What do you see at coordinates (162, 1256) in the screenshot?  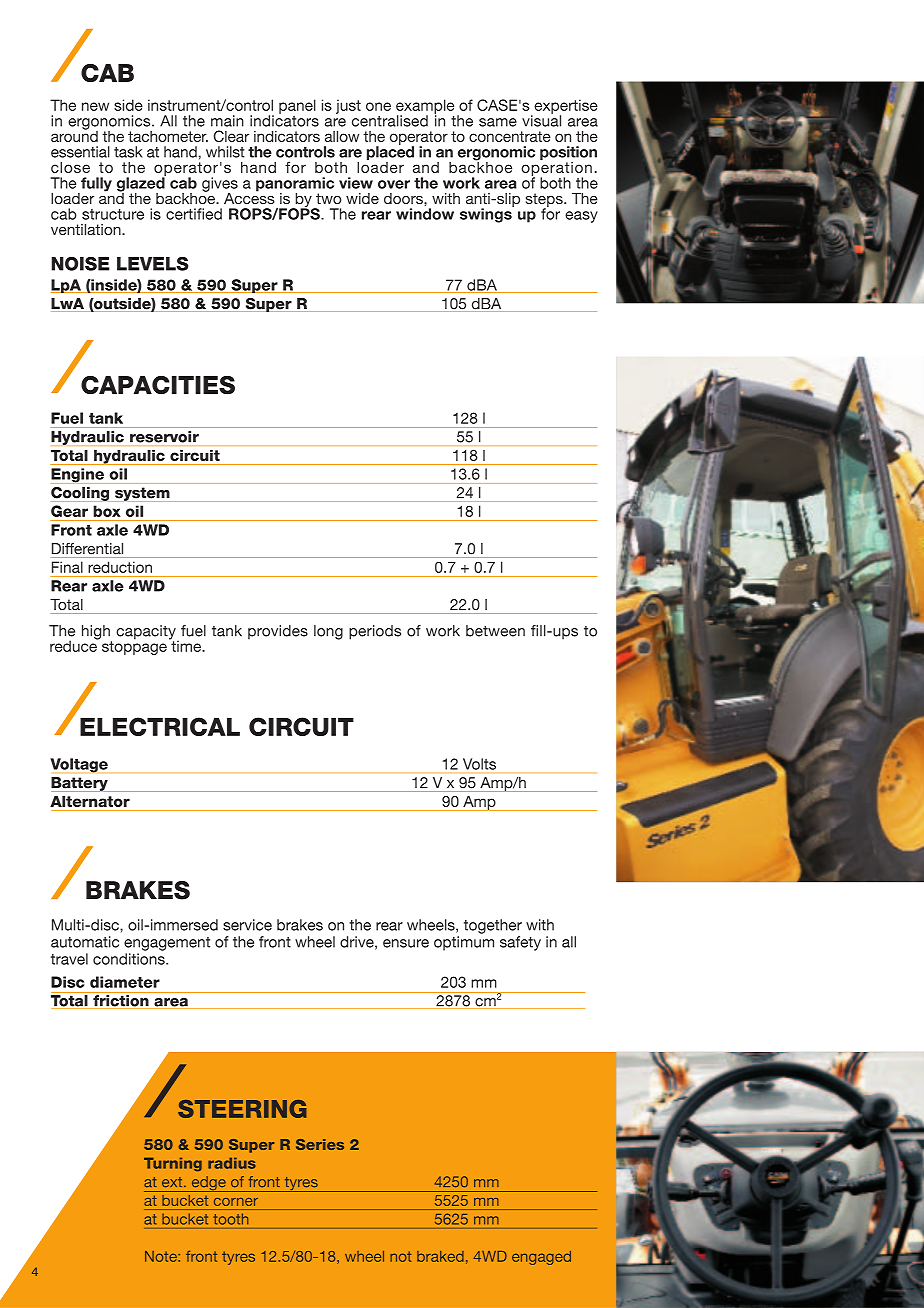 I see `Note` at bounding box center [162, 1256].
